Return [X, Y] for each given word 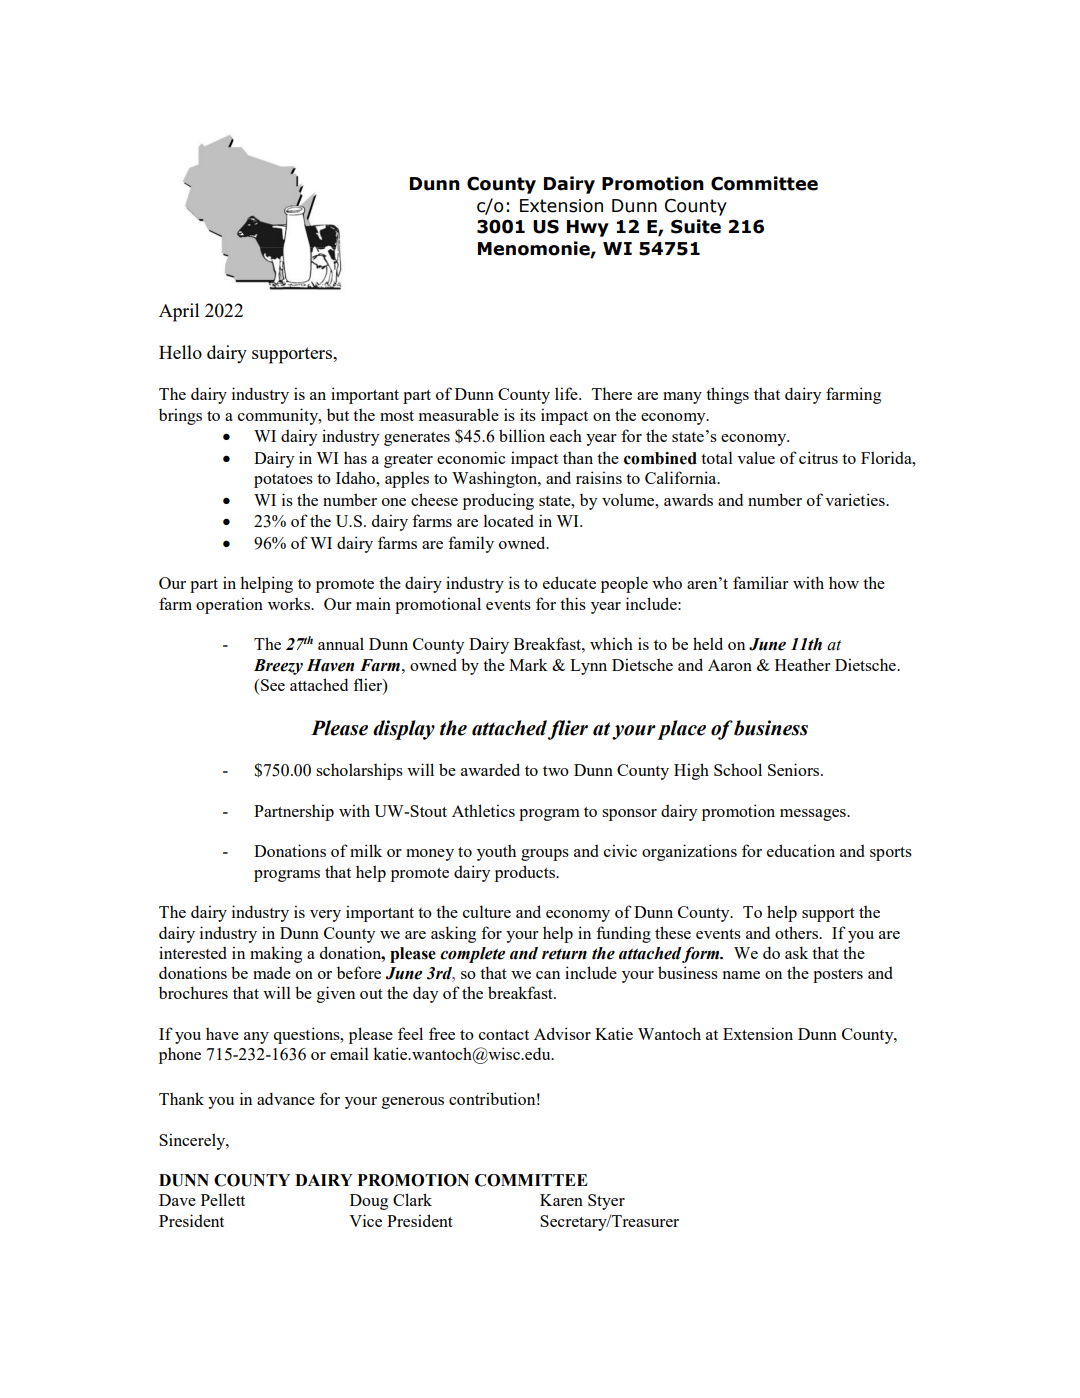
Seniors [795, 769]
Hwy [588, 228]
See [273, 685]
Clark [412, 1199]
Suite [696, 226]
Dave [177, 1200]
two [556, 771]
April [179, 312]
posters [838, 976]
